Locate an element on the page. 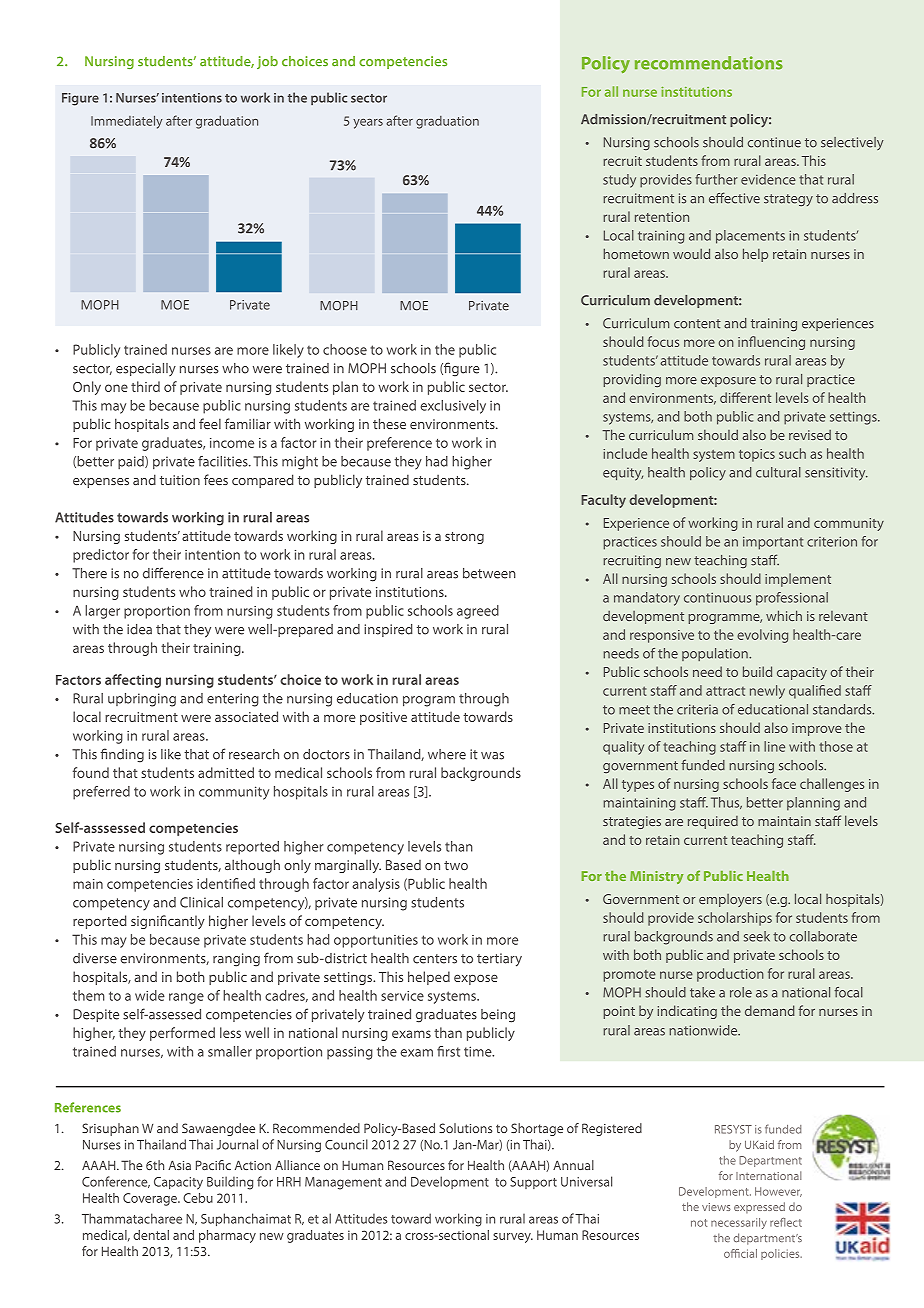 This image has height=1308, width=924. idea is located at coordinates (139, 629).
